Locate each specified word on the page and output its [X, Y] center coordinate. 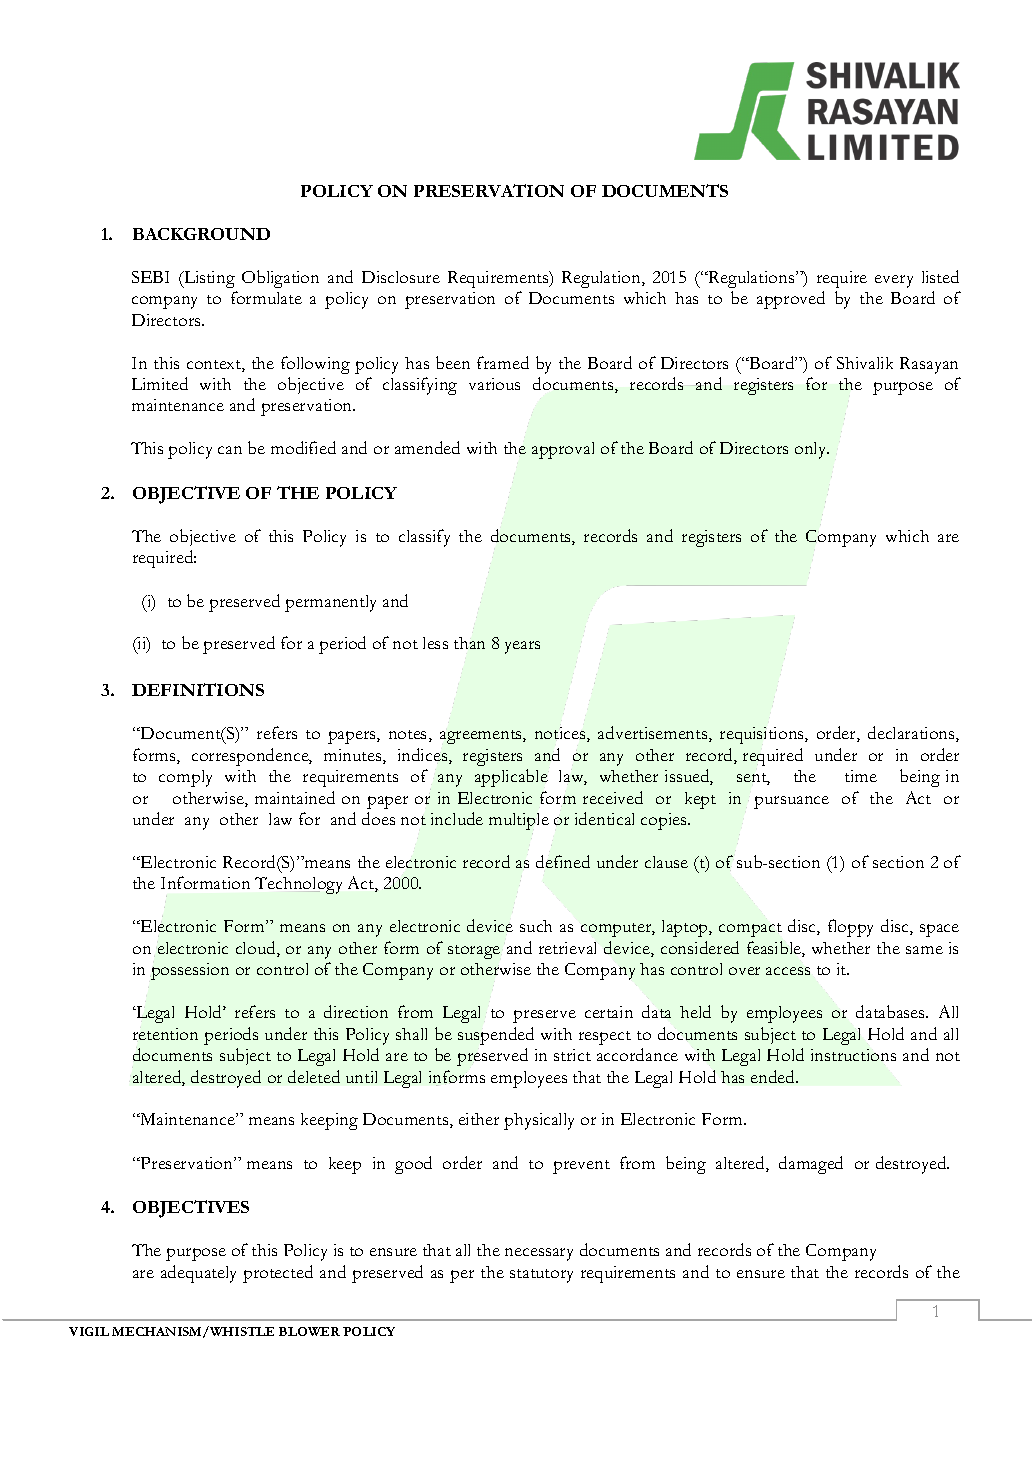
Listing [208, 279]
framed [503, 362]
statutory [541, 1276]
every [894, 281]
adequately [198, 1274]
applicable [511, 778]
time [861, 776]
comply [185, 778]
